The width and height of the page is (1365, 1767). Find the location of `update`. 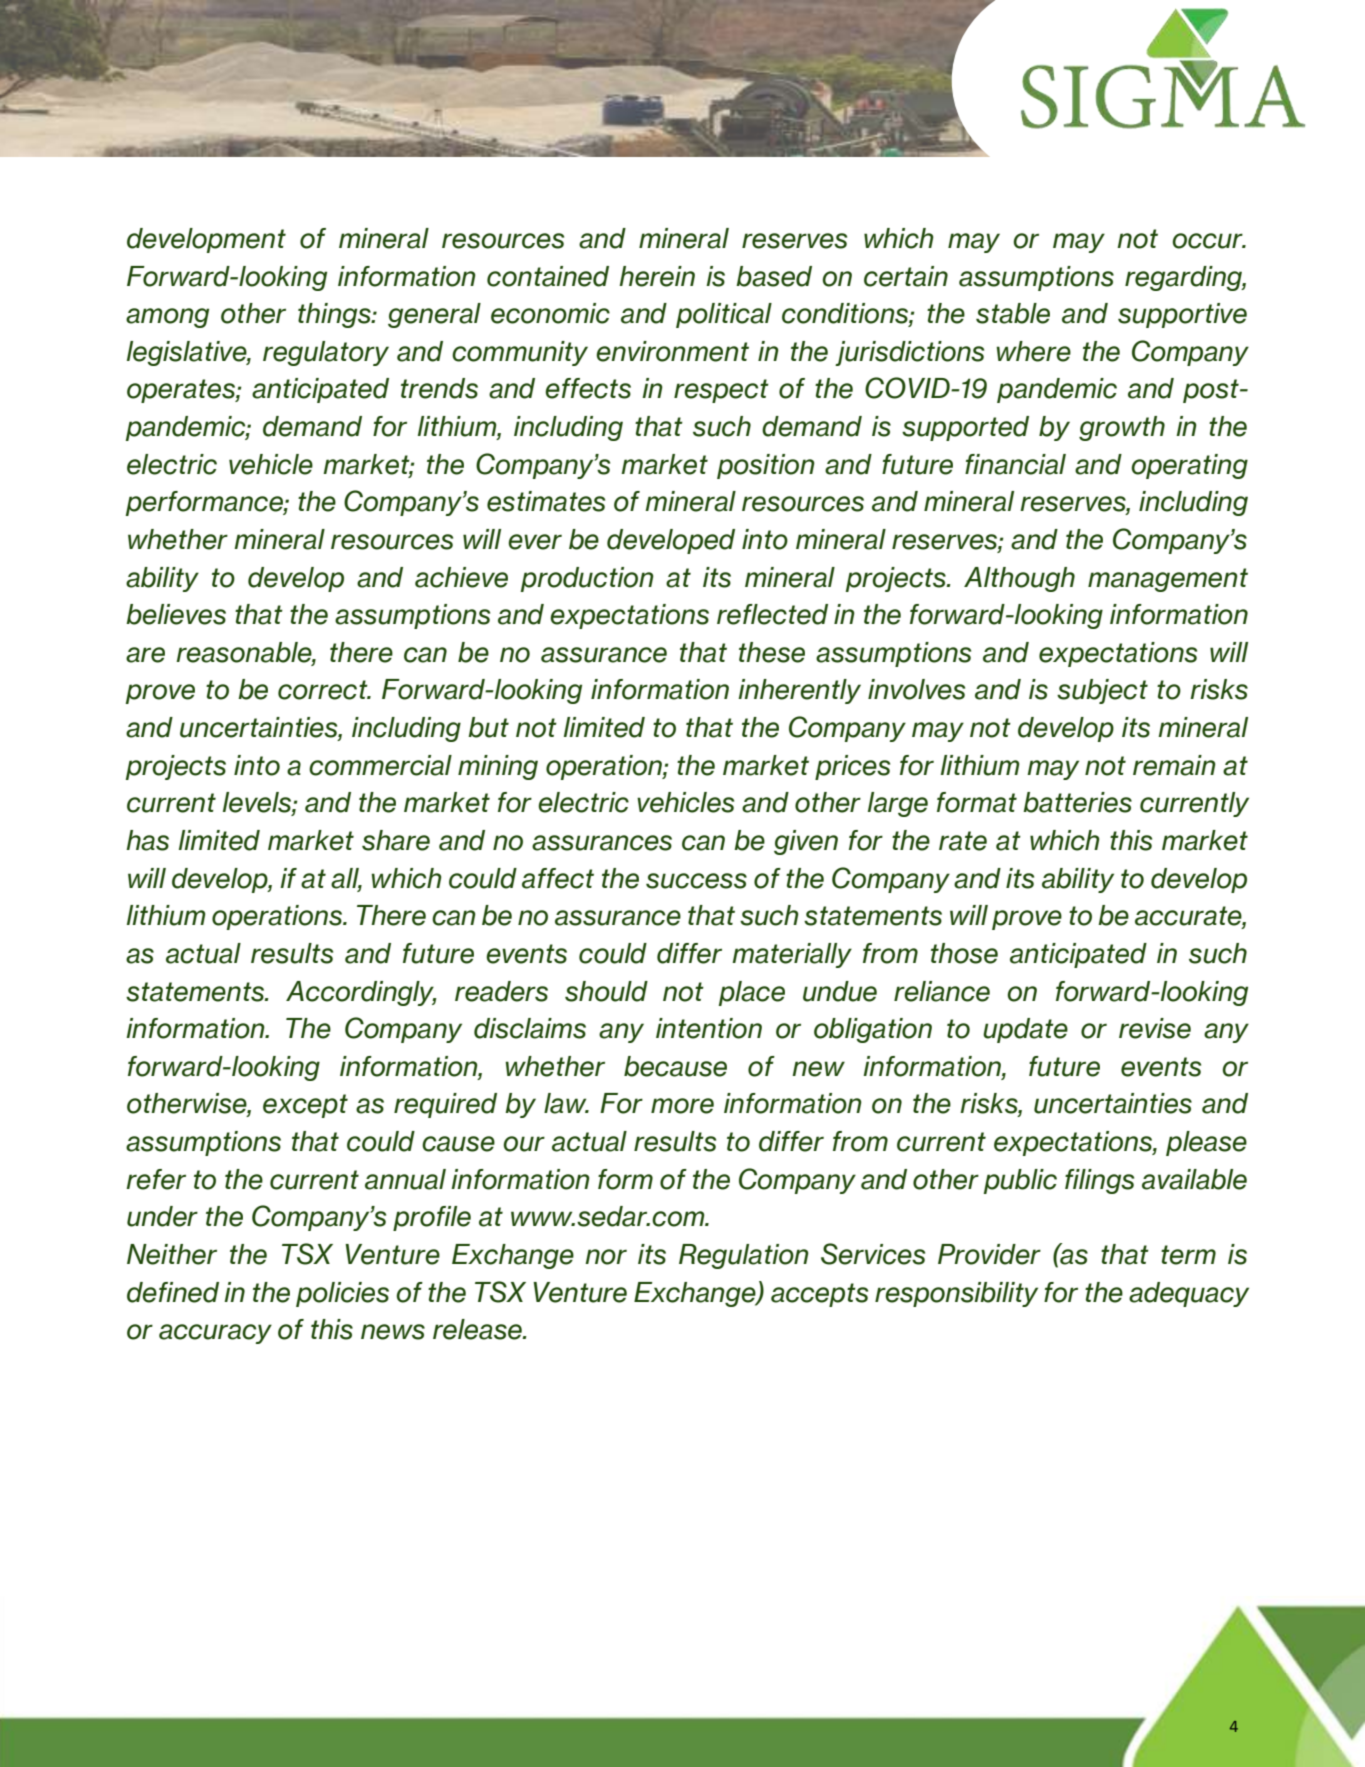

update is located at coordinates (1025, 1030).
